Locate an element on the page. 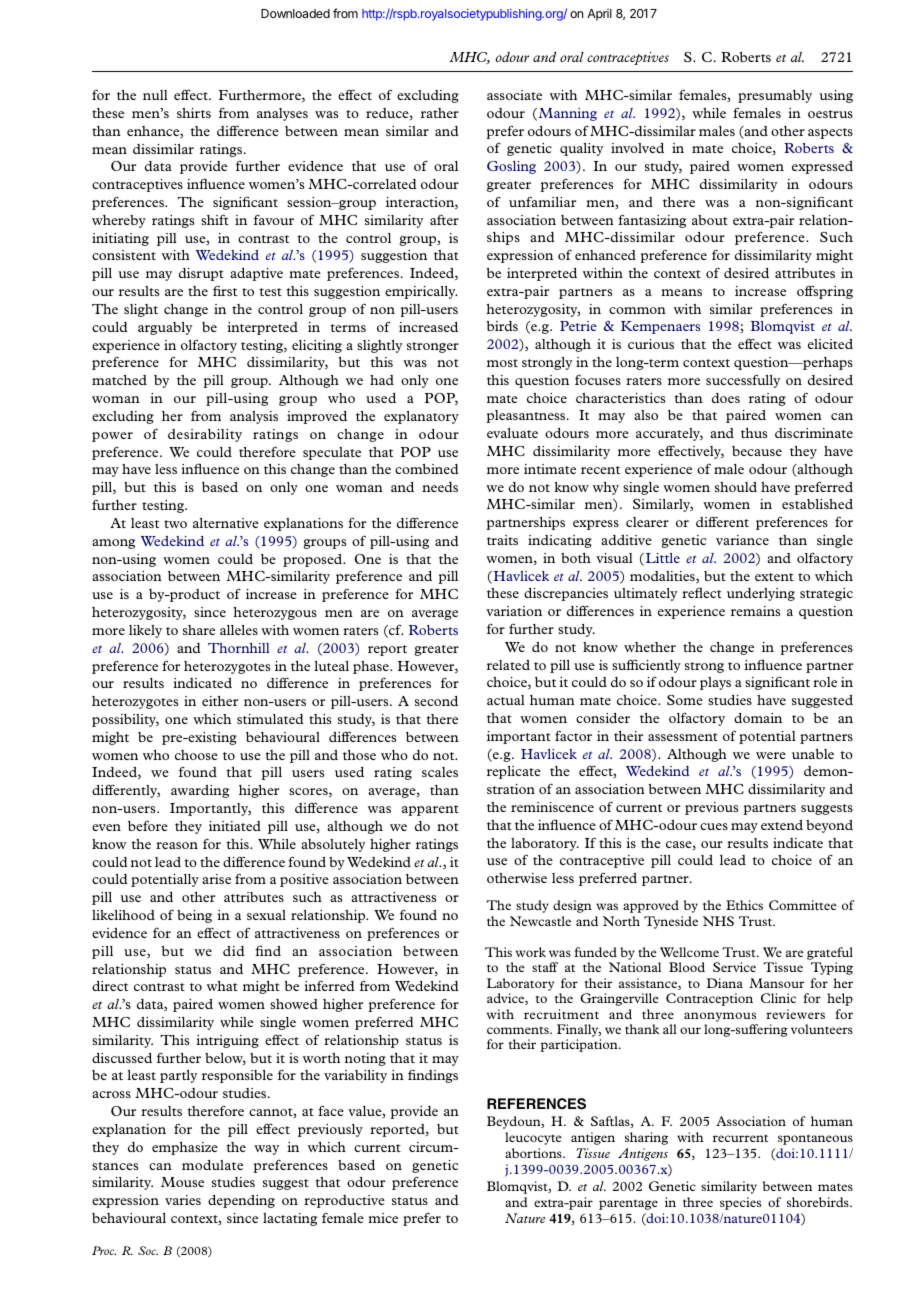 Image resolution: width=924 pixels, height=1308 pixels. evaluate is located at coordinates (512, 433).
